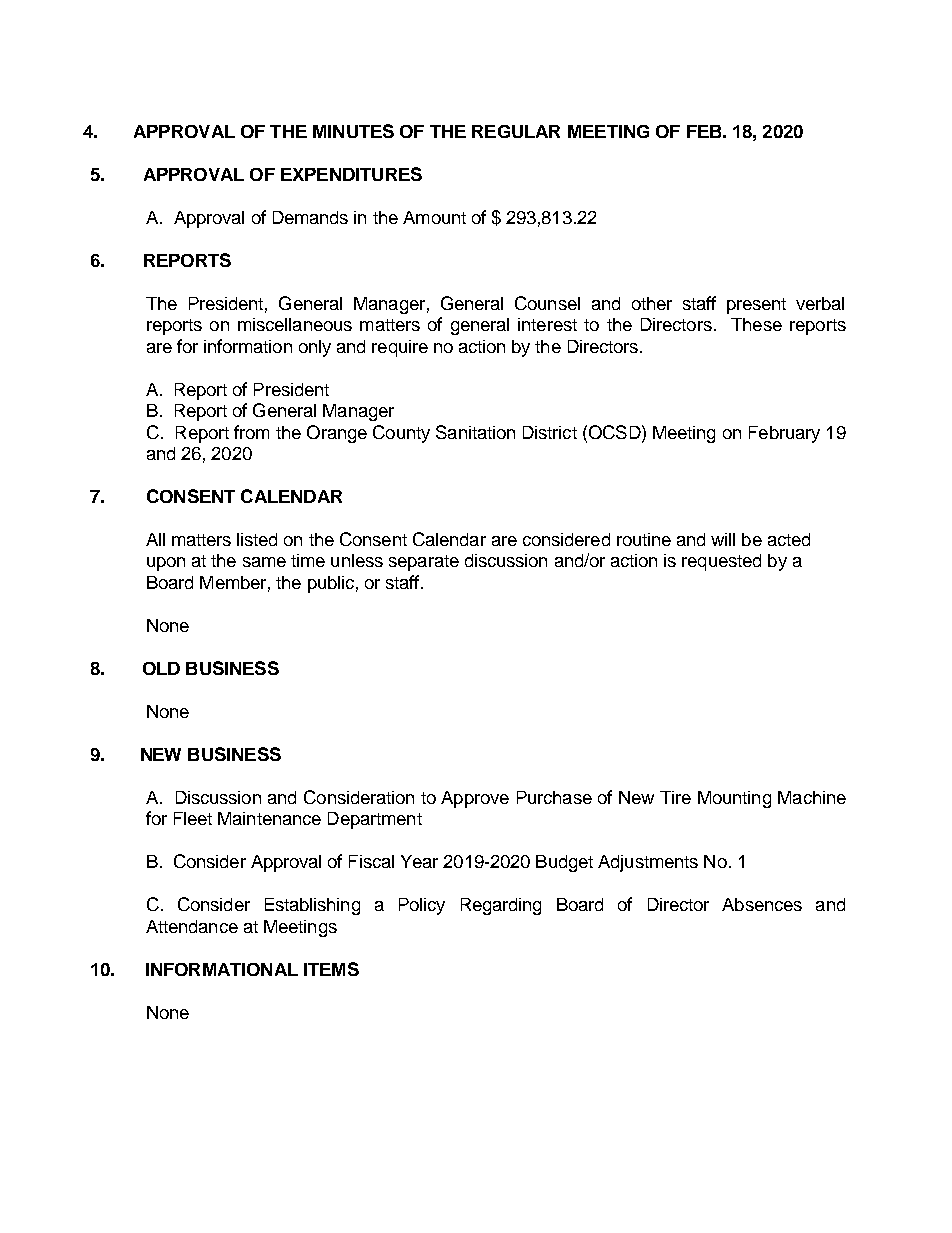  Describe the element at coordinates (501, 906) in the page. I see `Regarding` at that location.
